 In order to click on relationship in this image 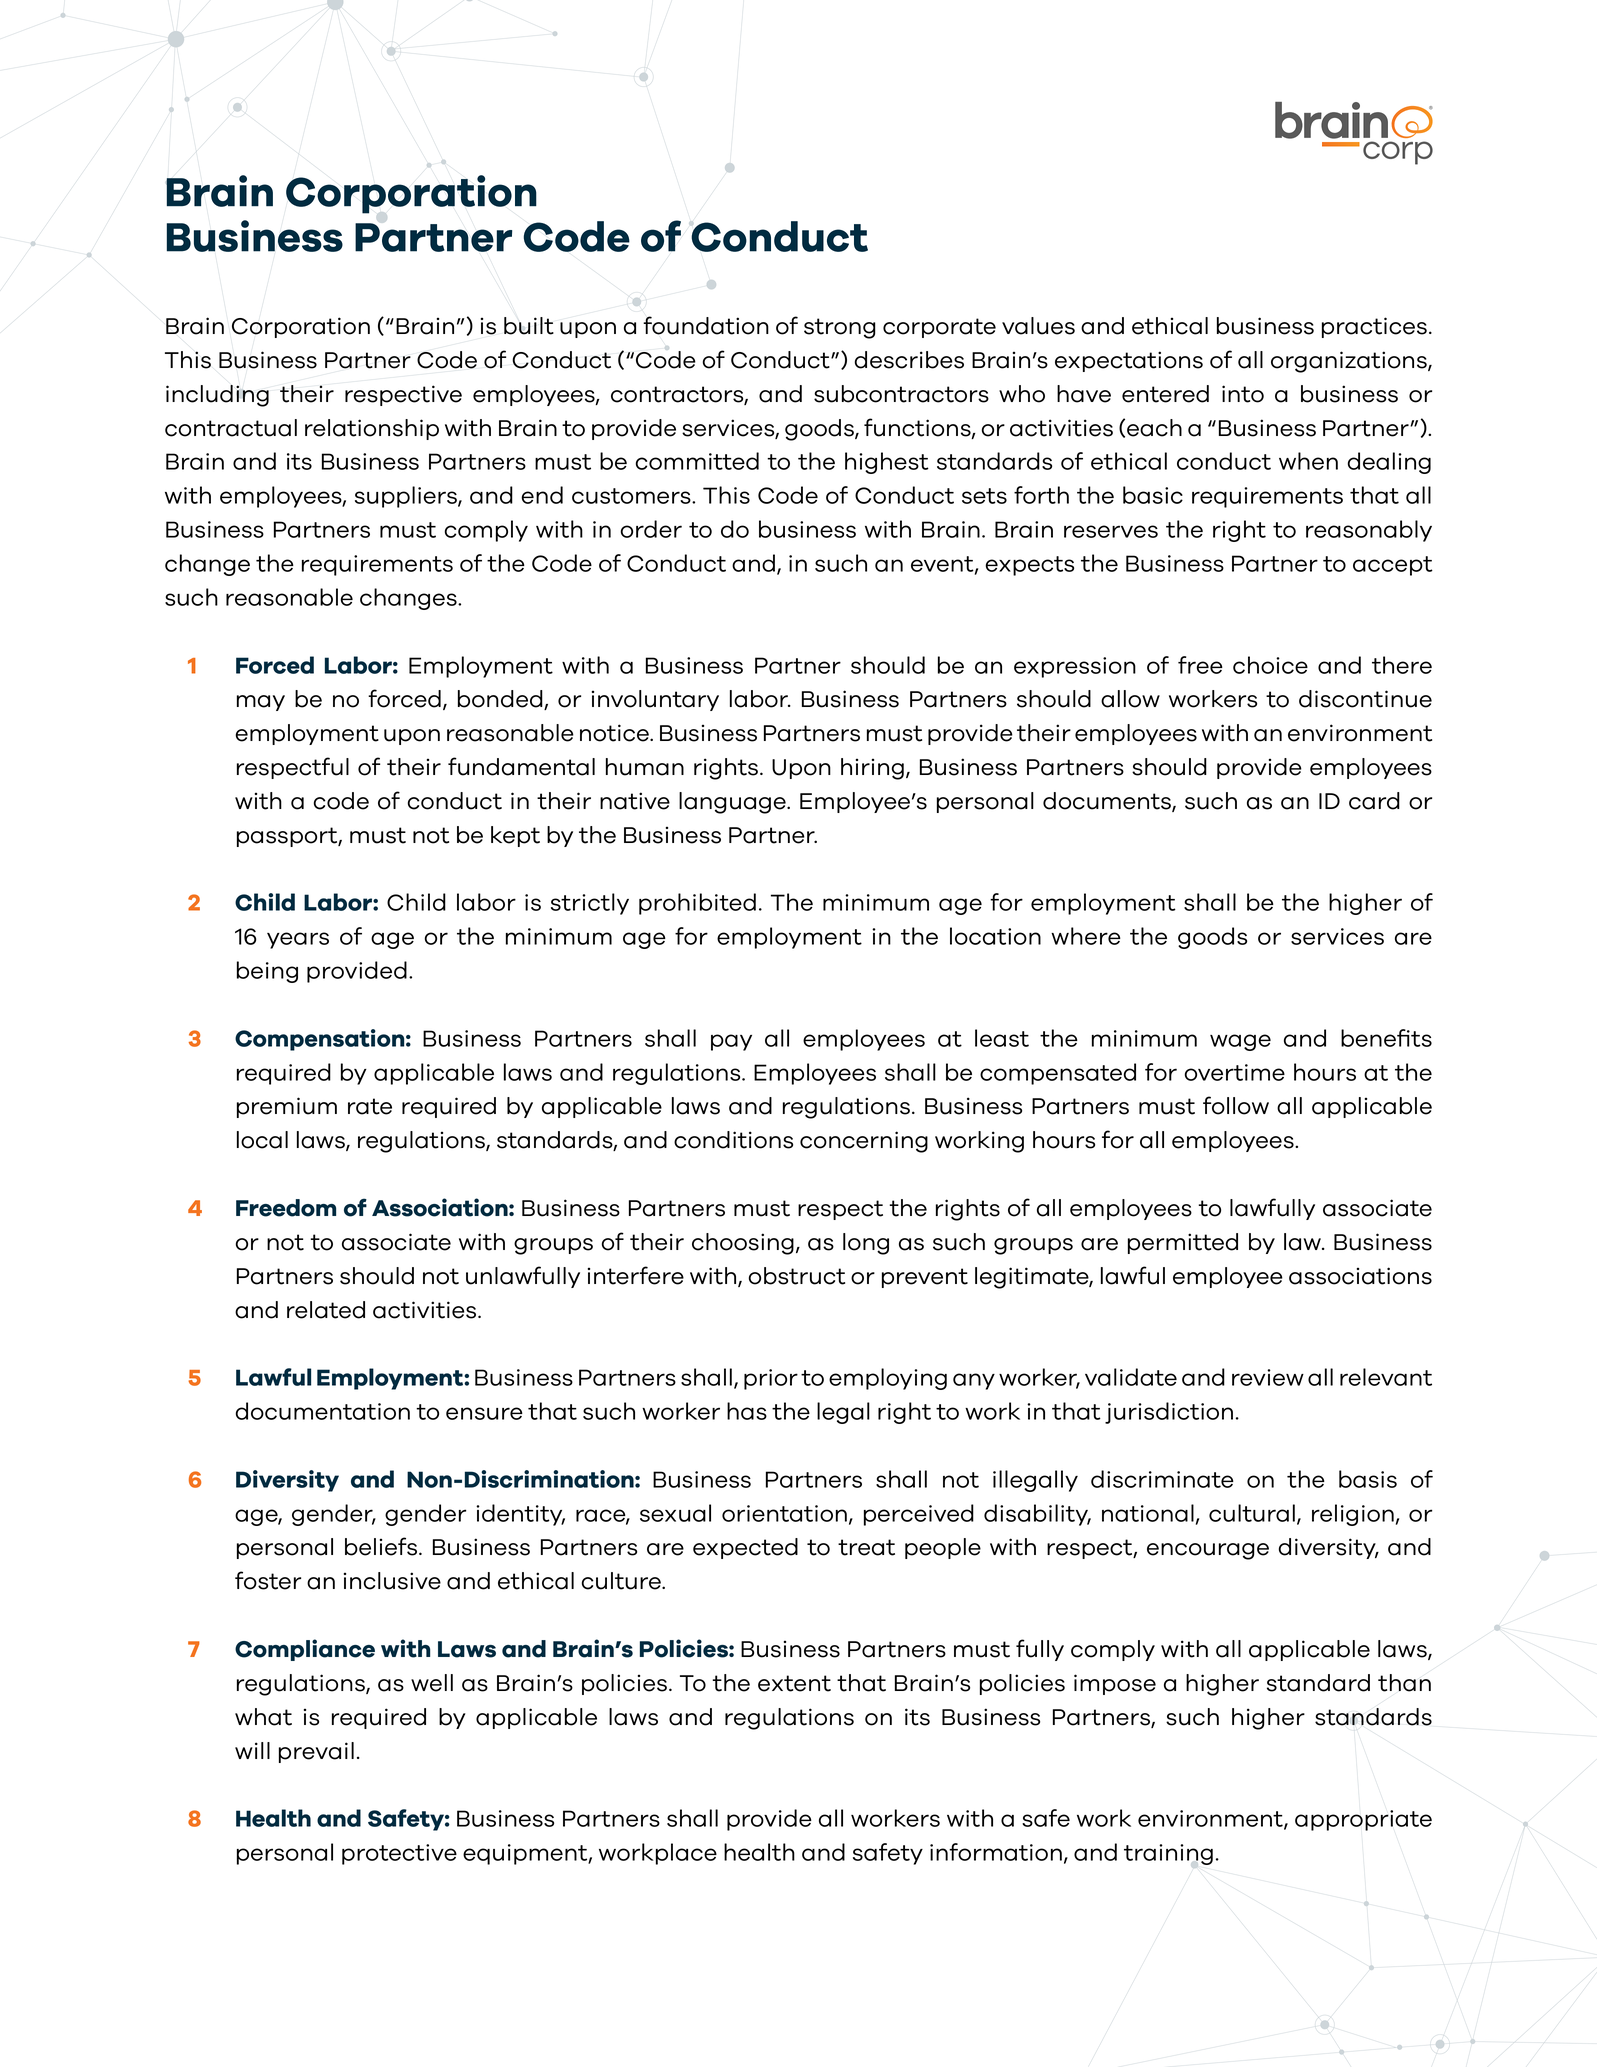, I will do `click(372, 429)`.
